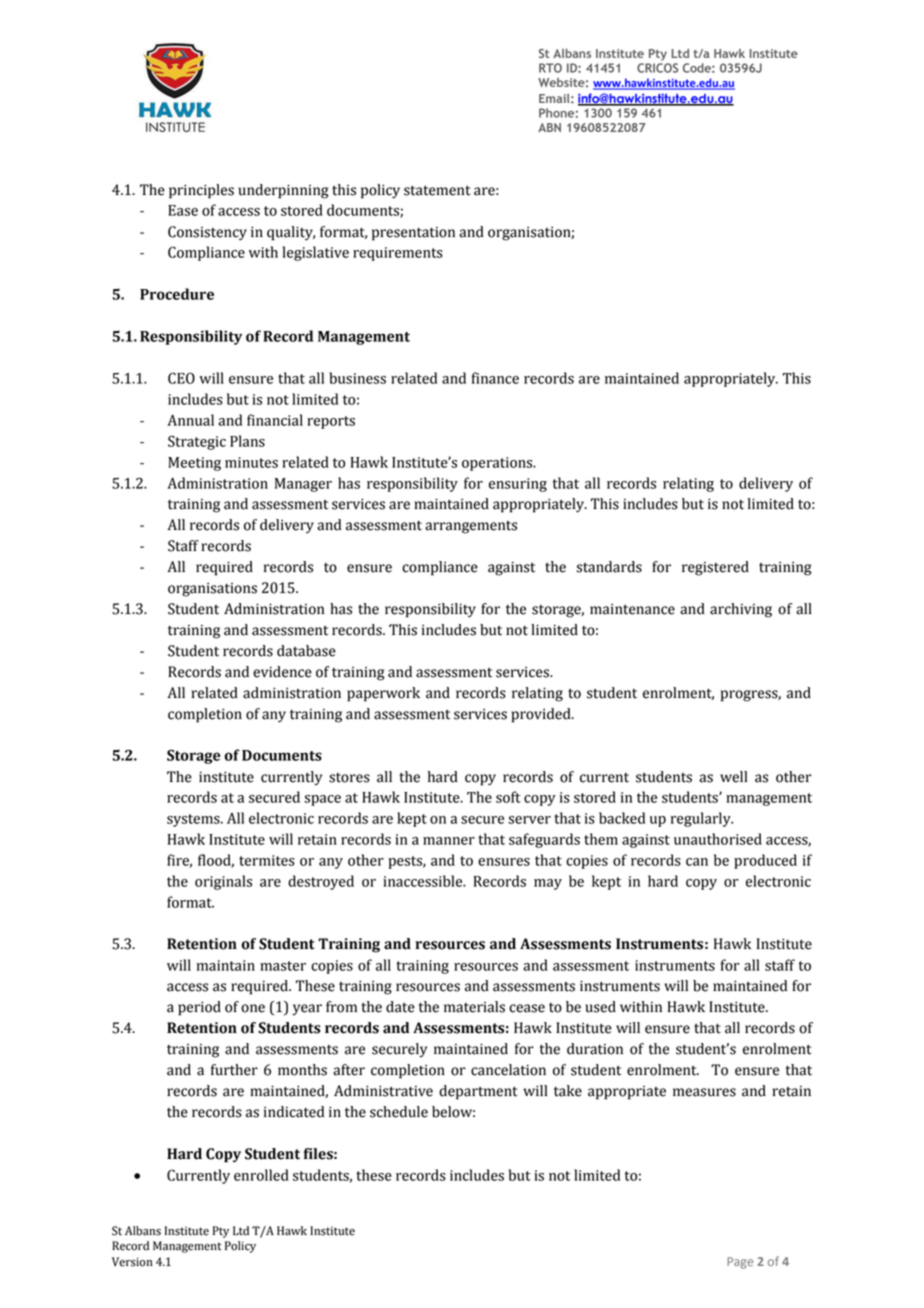  I want to click on arrangements, so click(471, 527).
